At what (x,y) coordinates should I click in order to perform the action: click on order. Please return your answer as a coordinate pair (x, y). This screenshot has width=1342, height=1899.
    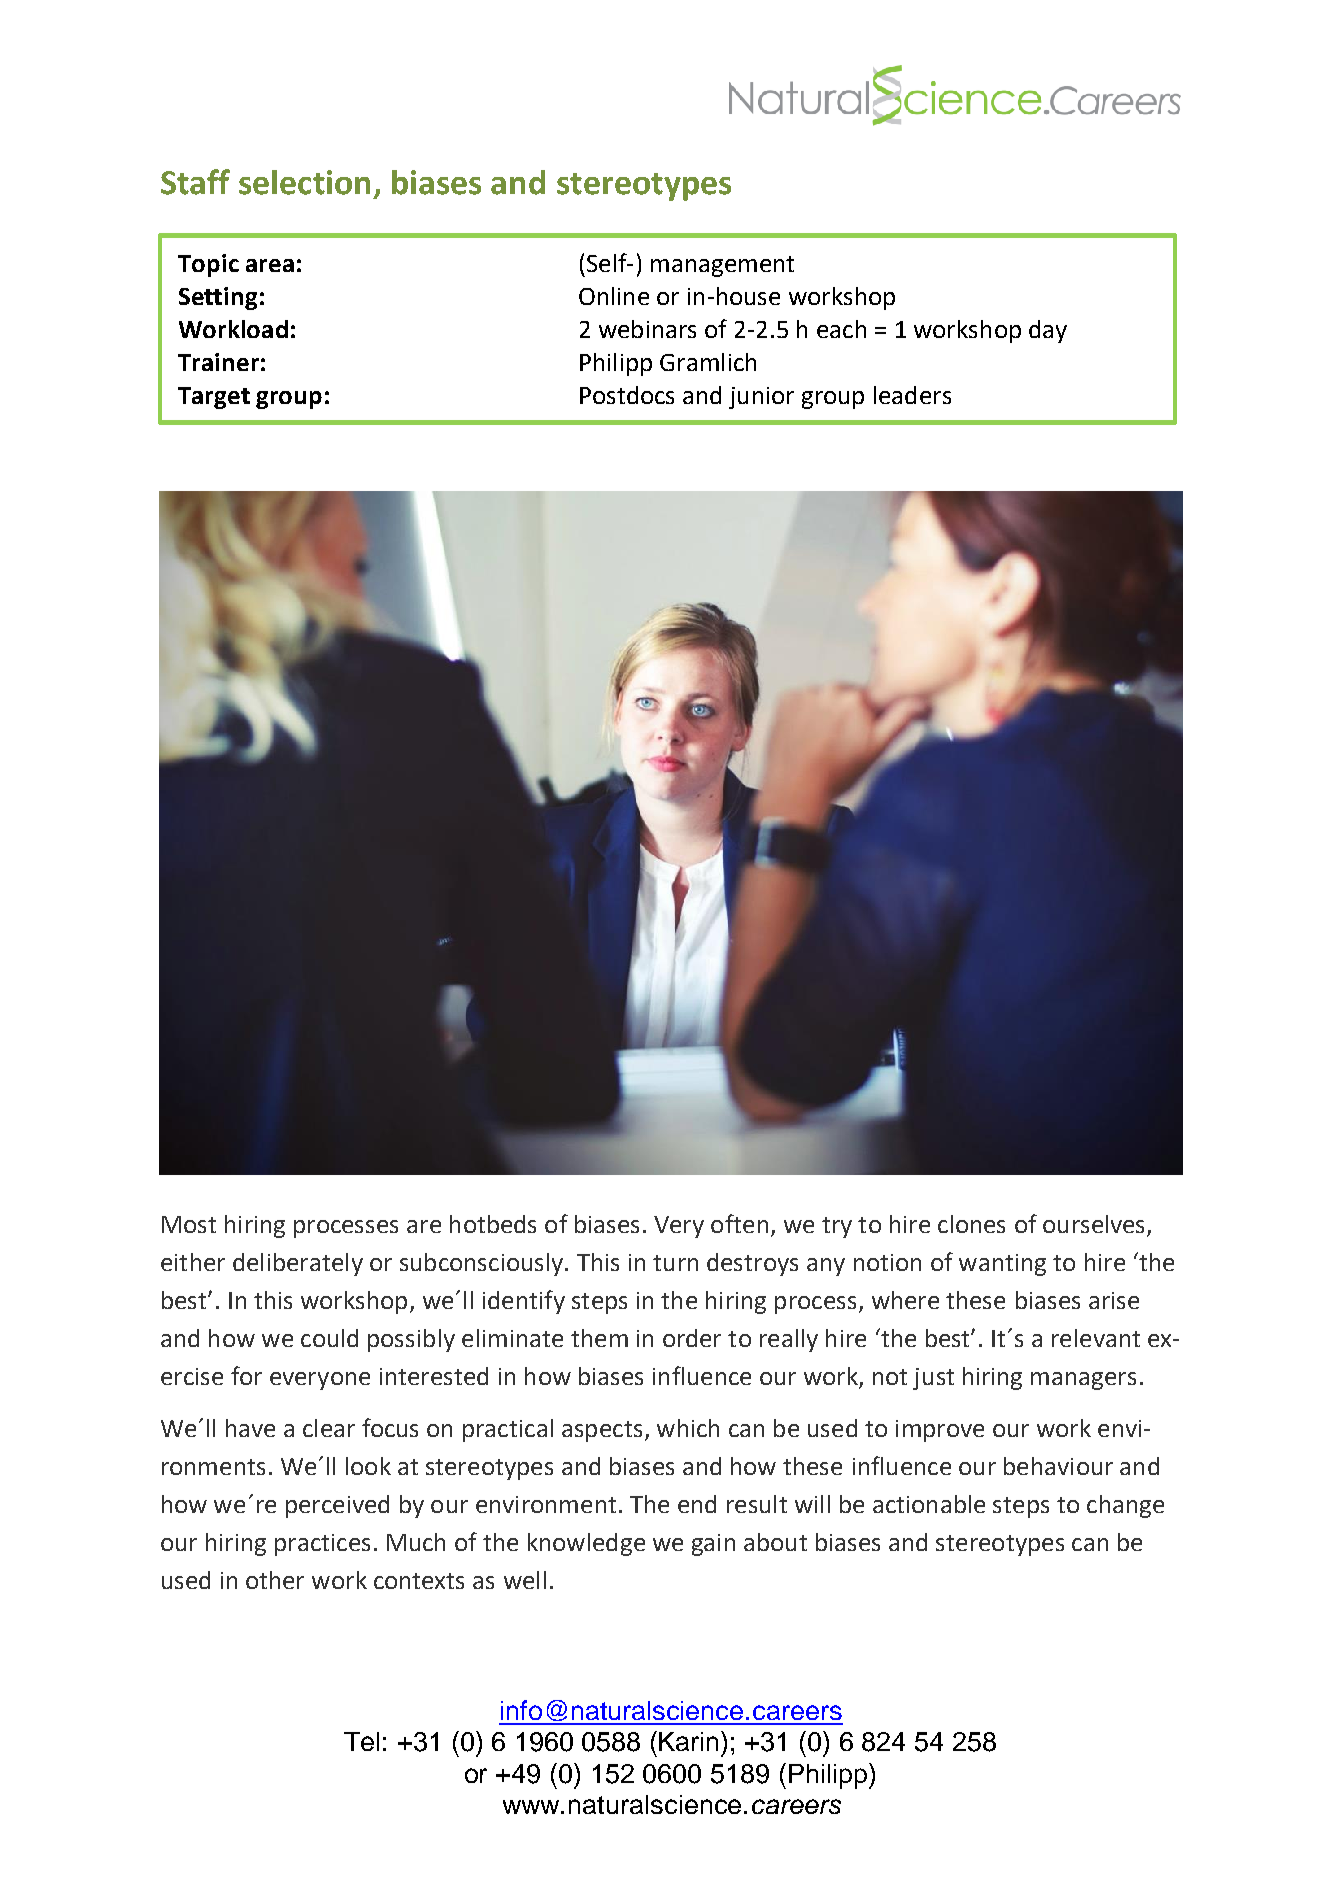
    Looking at the image, I should click on (692, 1338).
